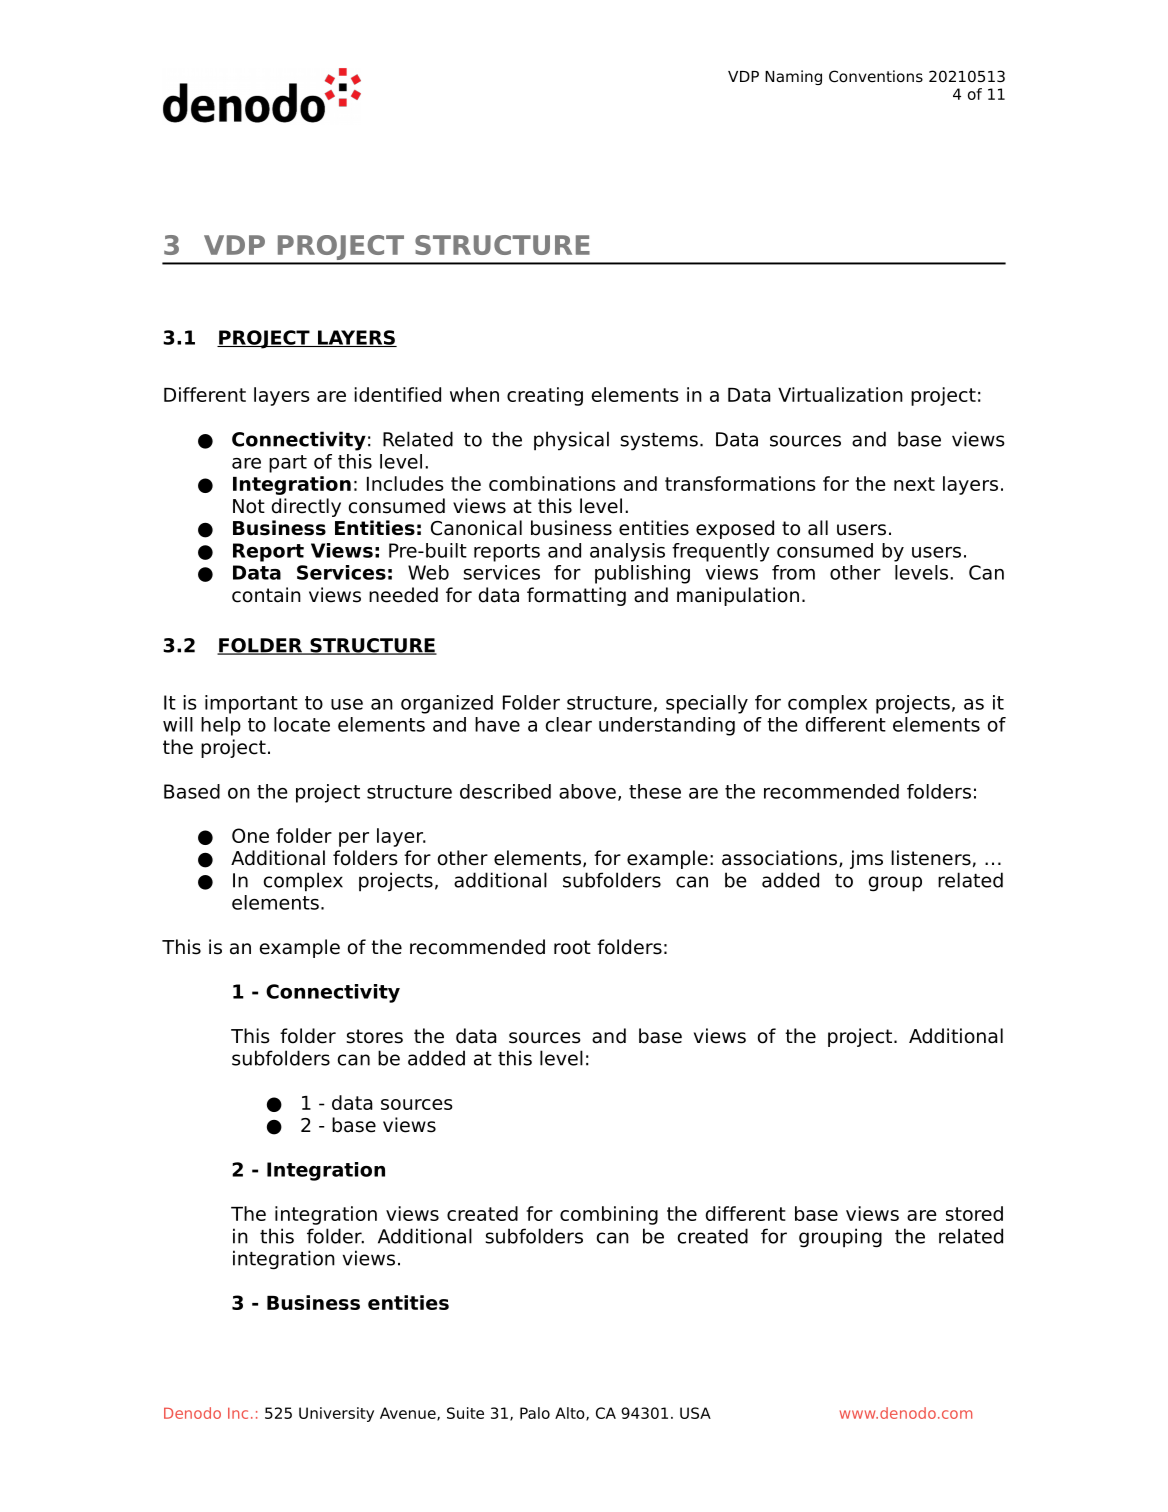  What do you see at coordinates (569, 724) in the document?
I see `clear` at bounding box center [569, 724].
